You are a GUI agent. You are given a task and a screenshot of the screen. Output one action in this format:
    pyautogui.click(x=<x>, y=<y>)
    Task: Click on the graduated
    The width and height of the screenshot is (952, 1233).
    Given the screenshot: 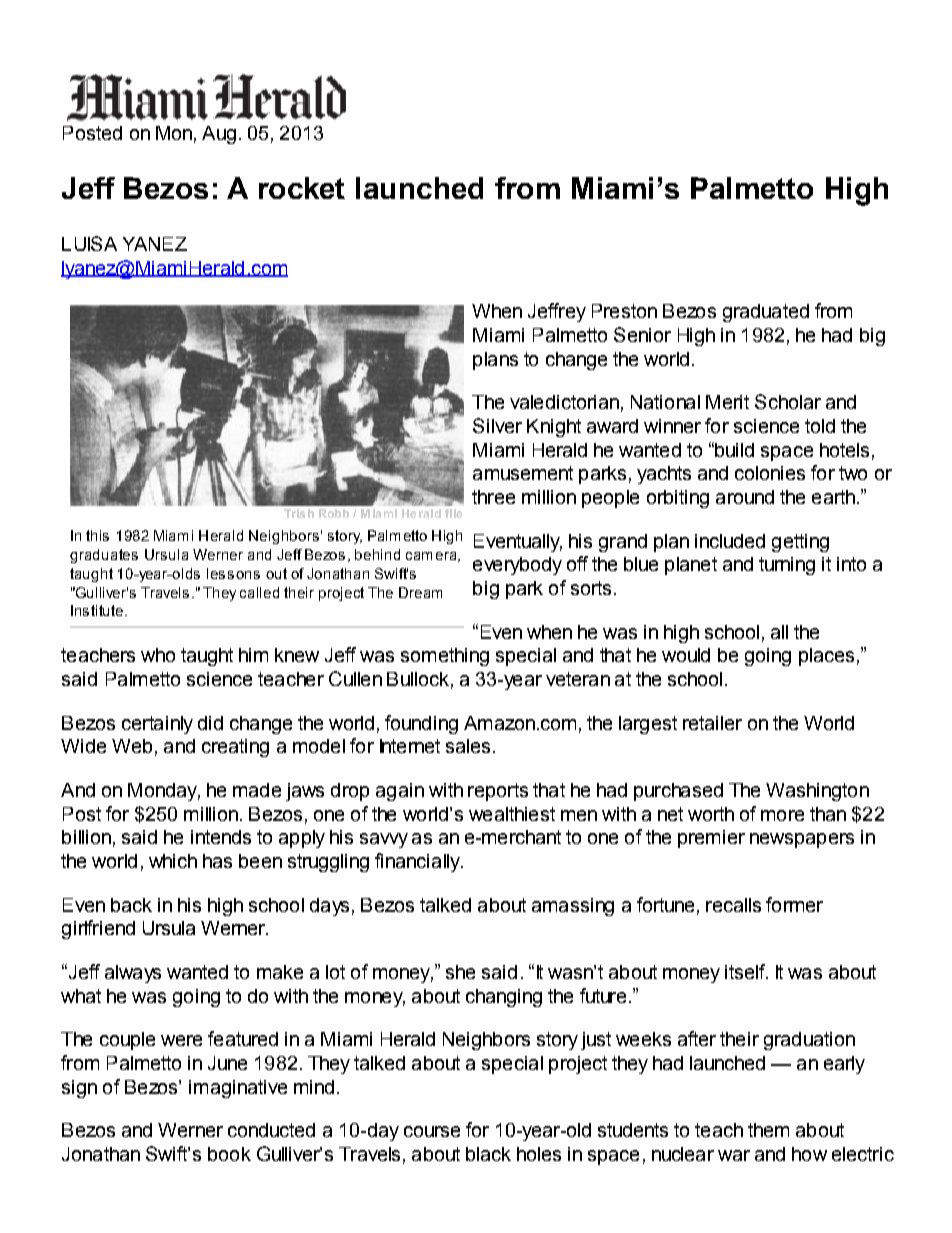 What is the action you would take?
    pyautogui.click(x=766, y=313)
